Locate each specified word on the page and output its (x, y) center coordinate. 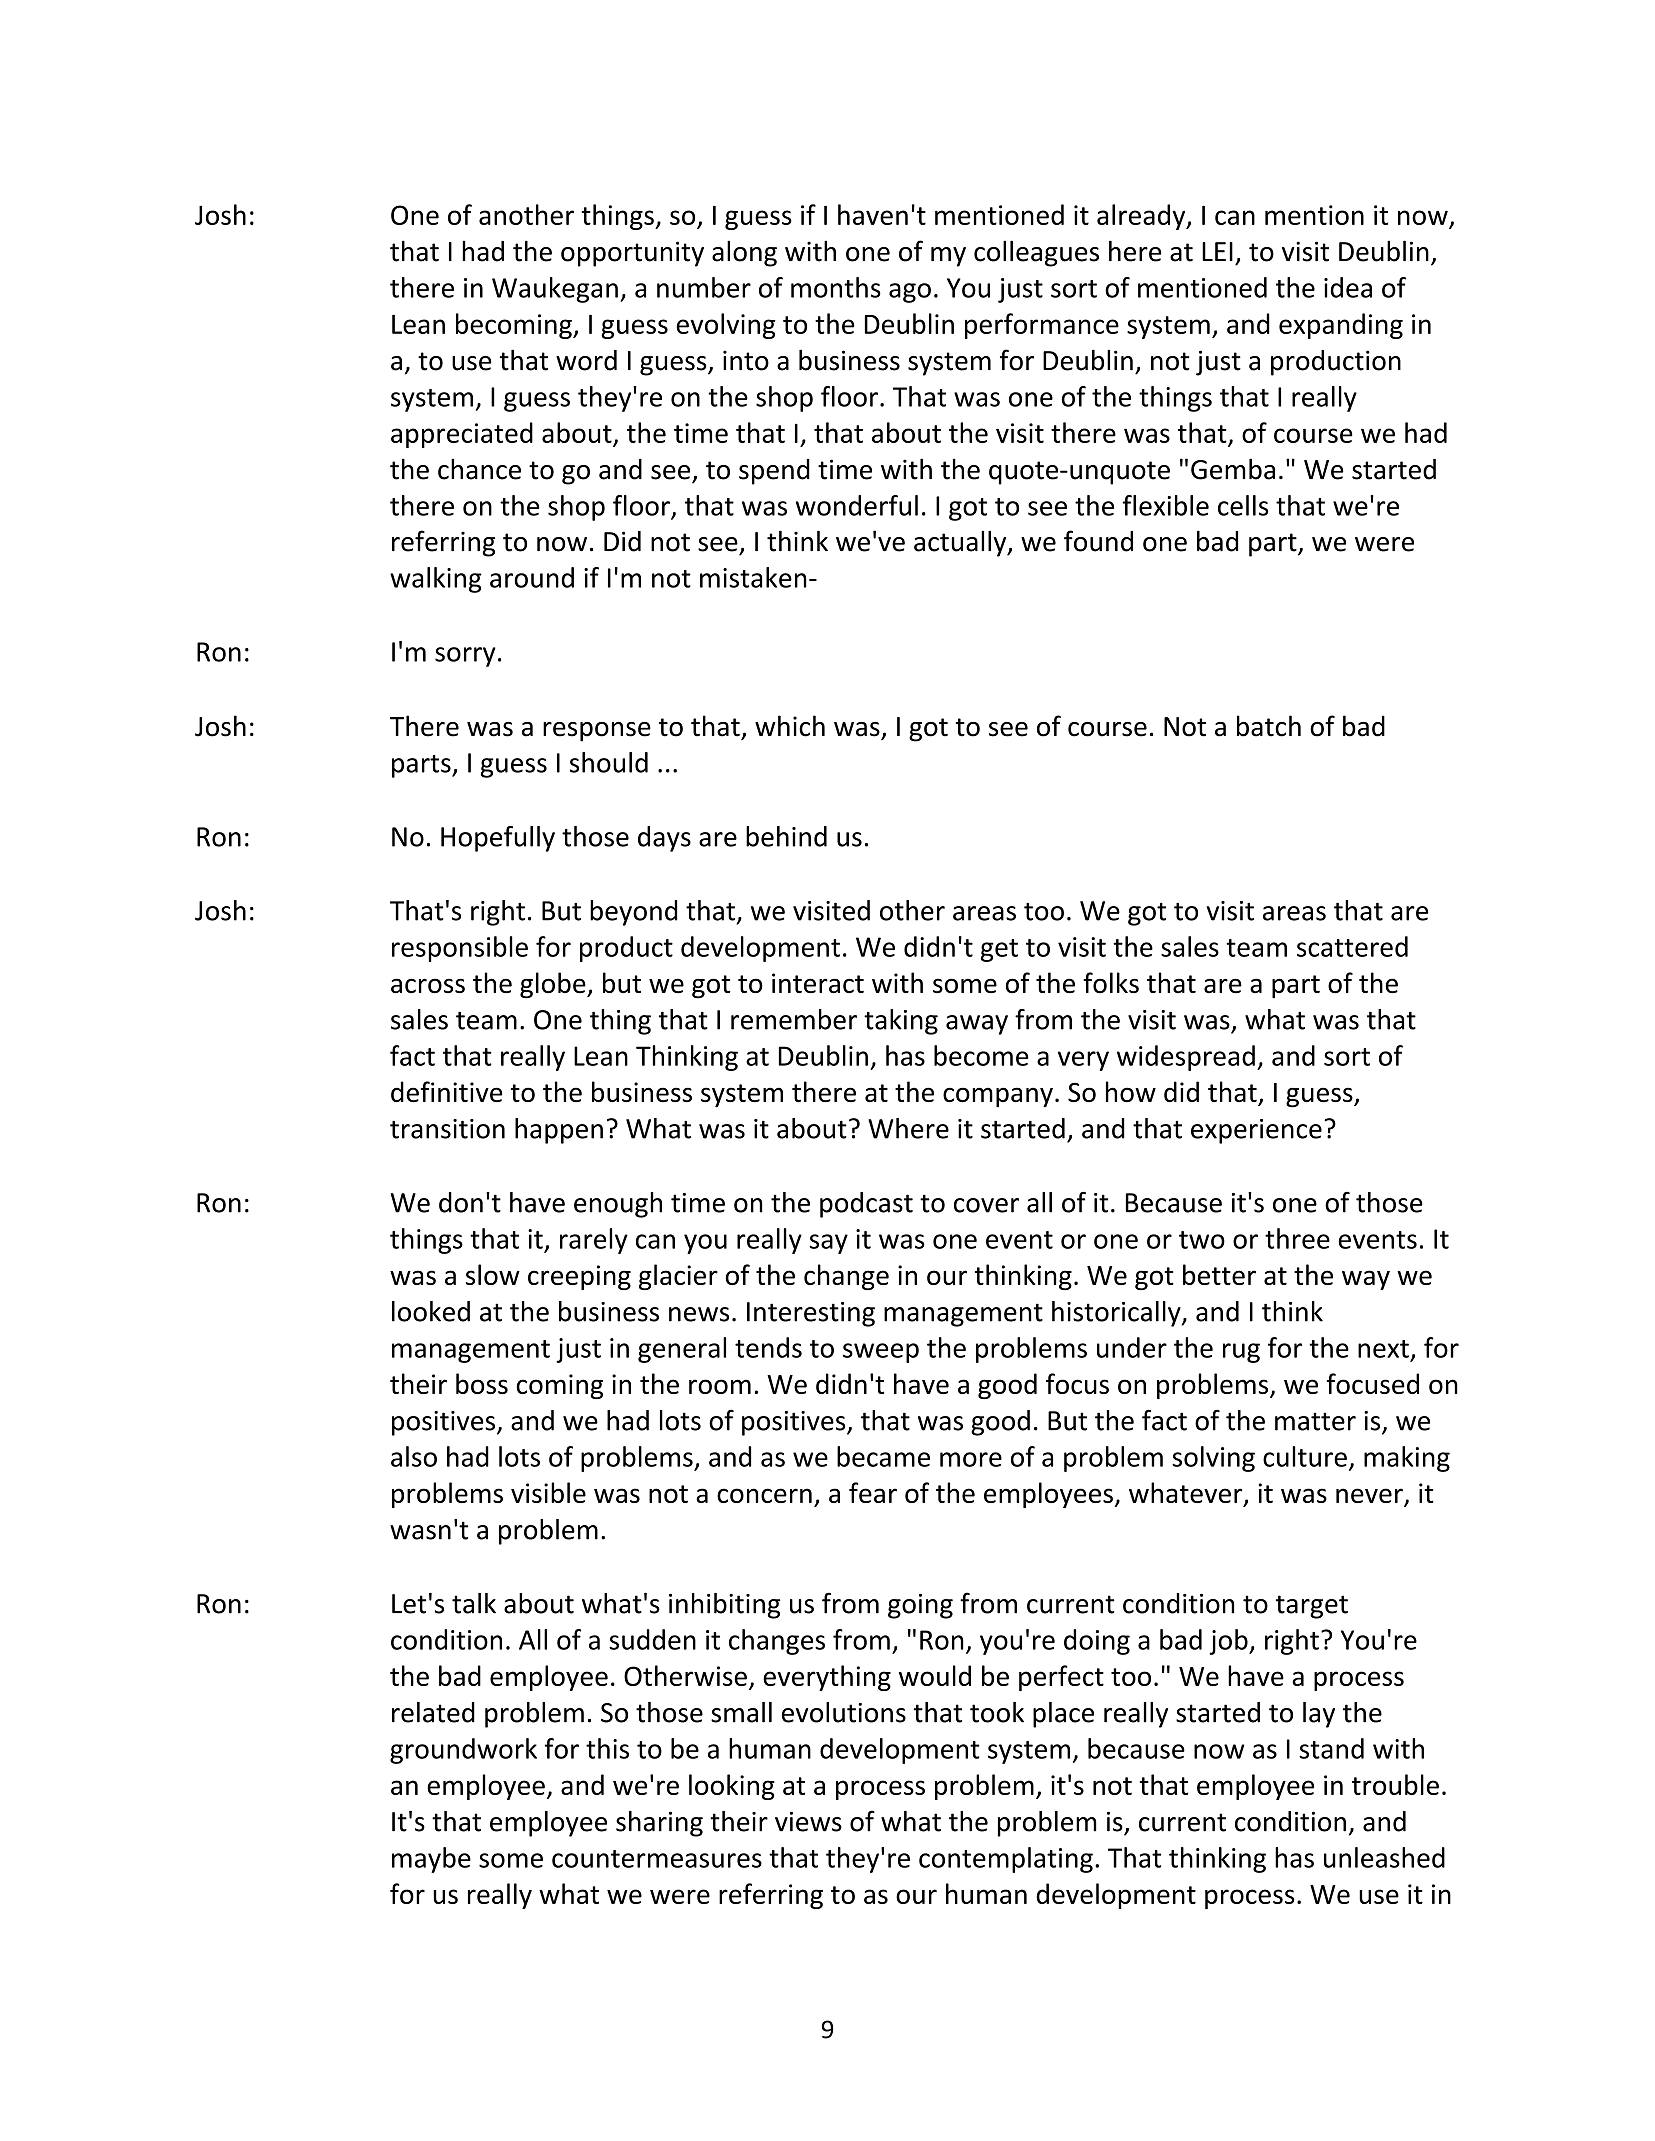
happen (559, 1131)
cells (1243, 505)
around (532, 577)
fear (873, 1492)
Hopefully (498, 839)
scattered (1352, 946)
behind (786, 836)
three (1297, 1238)
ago (910, 293)
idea (1348, 287)
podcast (866, 1205)
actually (961, 543)
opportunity (632, 254)
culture (1305, 1456)
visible (548, 1492)
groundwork (463, 1751)
